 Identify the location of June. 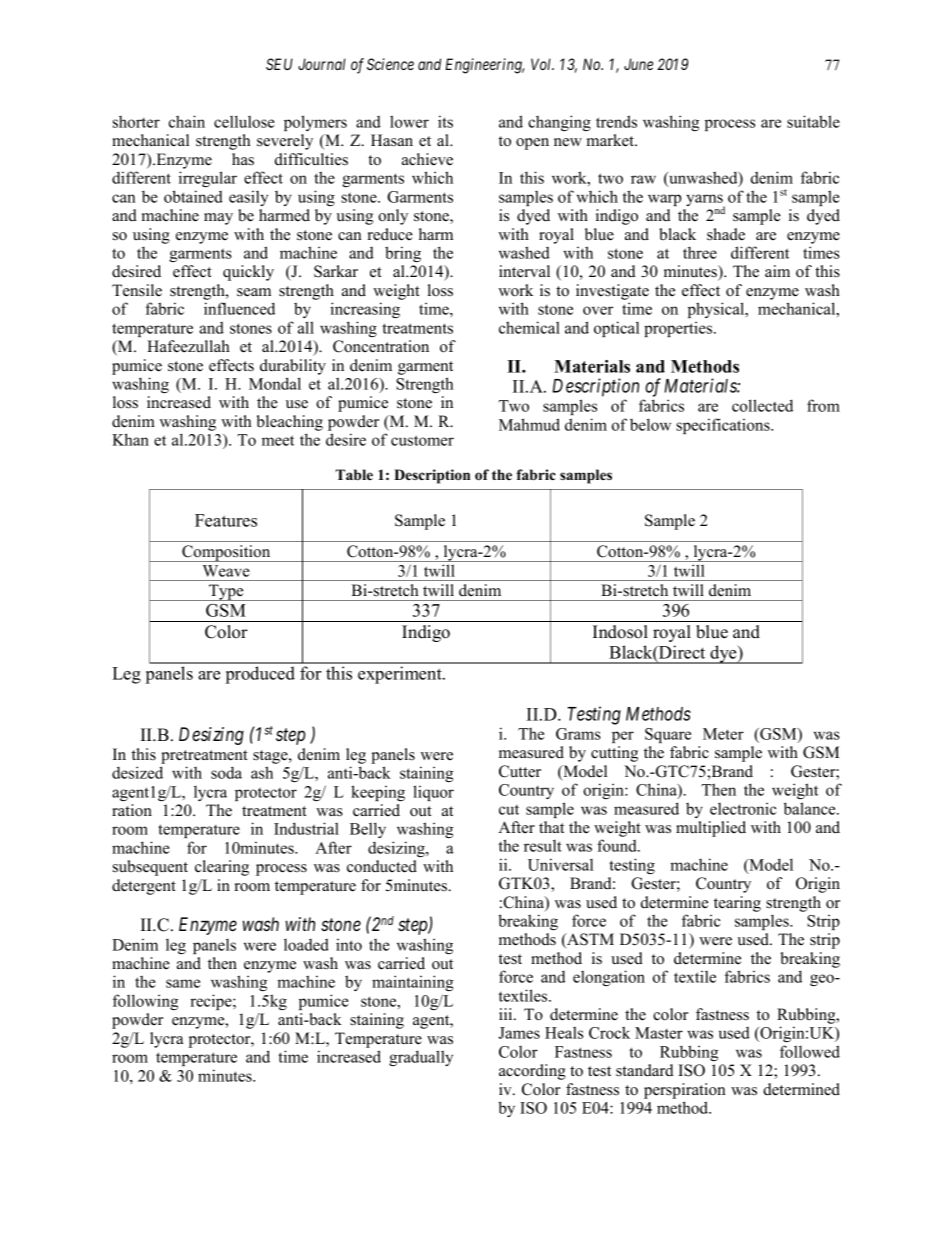
(638, 64).
